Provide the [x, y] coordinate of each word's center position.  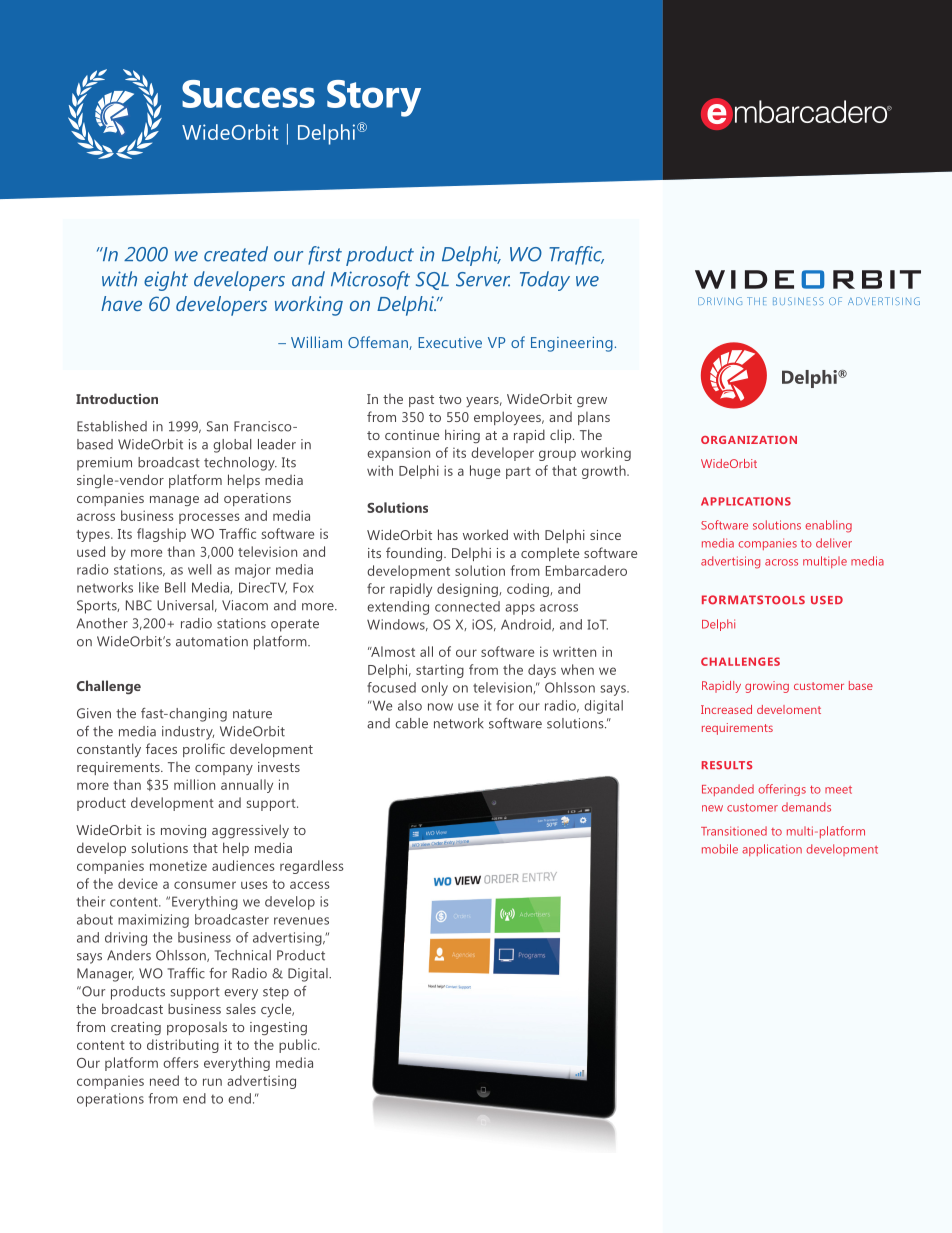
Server [483, 279]
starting [440, 671]
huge [485, 472]
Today [545, 281]
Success [248, 94]
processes [209, 518]
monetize [178, 865]
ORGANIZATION [749, 440]
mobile [720, 849]
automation [212, 641]
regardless [312, 867]
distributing [183, 1046]
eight [166, 281]
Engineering [572, 344]
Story [374, 98]
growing [767, 687]
